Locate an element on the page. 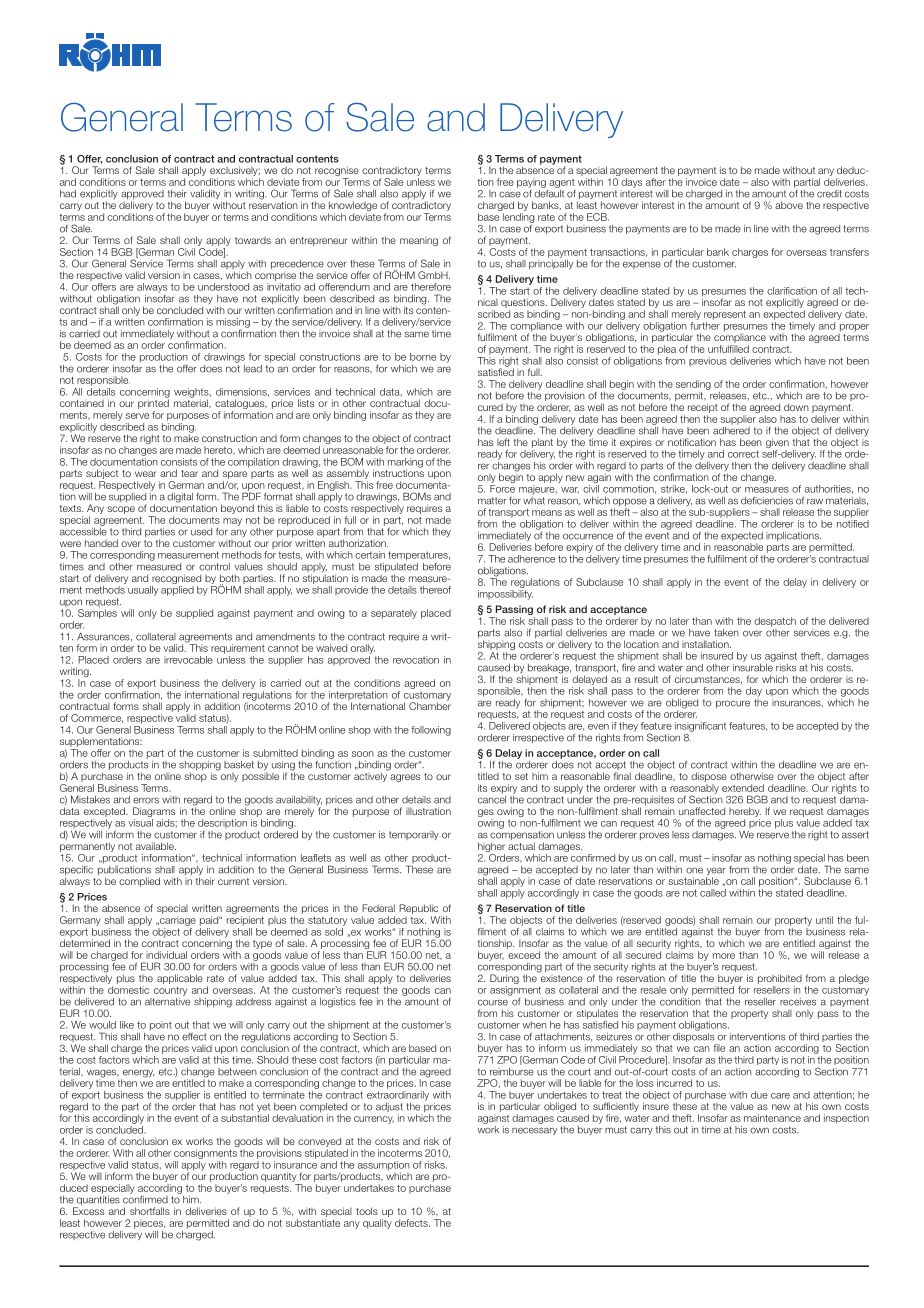  individual is located at coordinates (166, 955).
